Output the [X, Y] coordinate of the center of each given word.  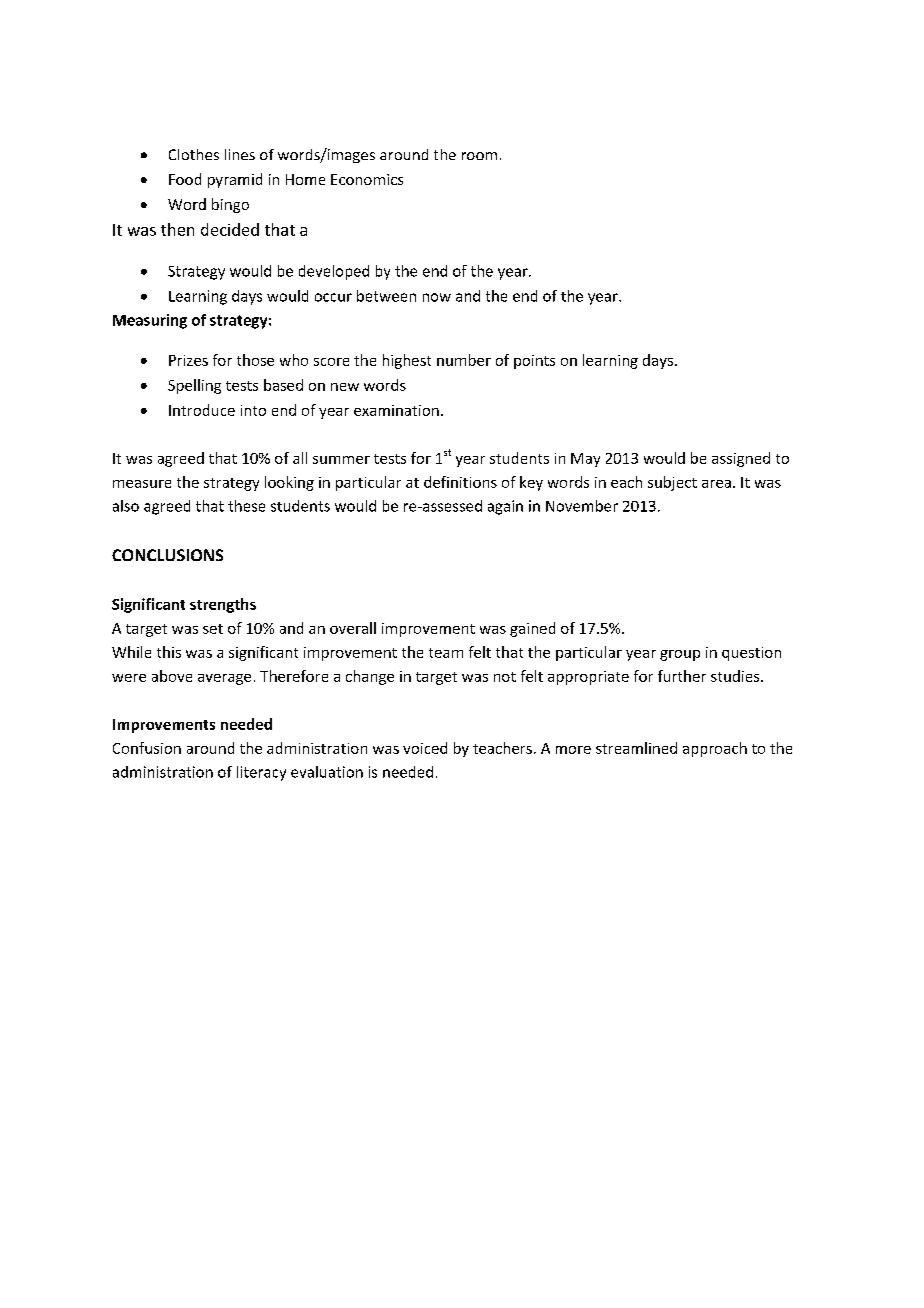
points [534, 362]
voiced [425, 748]
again [505, 507]
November [582, 506]
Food [185, 179]
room [479, 156]
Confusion [147, 748]
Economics [367, 179]
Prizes [188, 360]
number [464, 360]
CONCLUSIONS [167, 555]
